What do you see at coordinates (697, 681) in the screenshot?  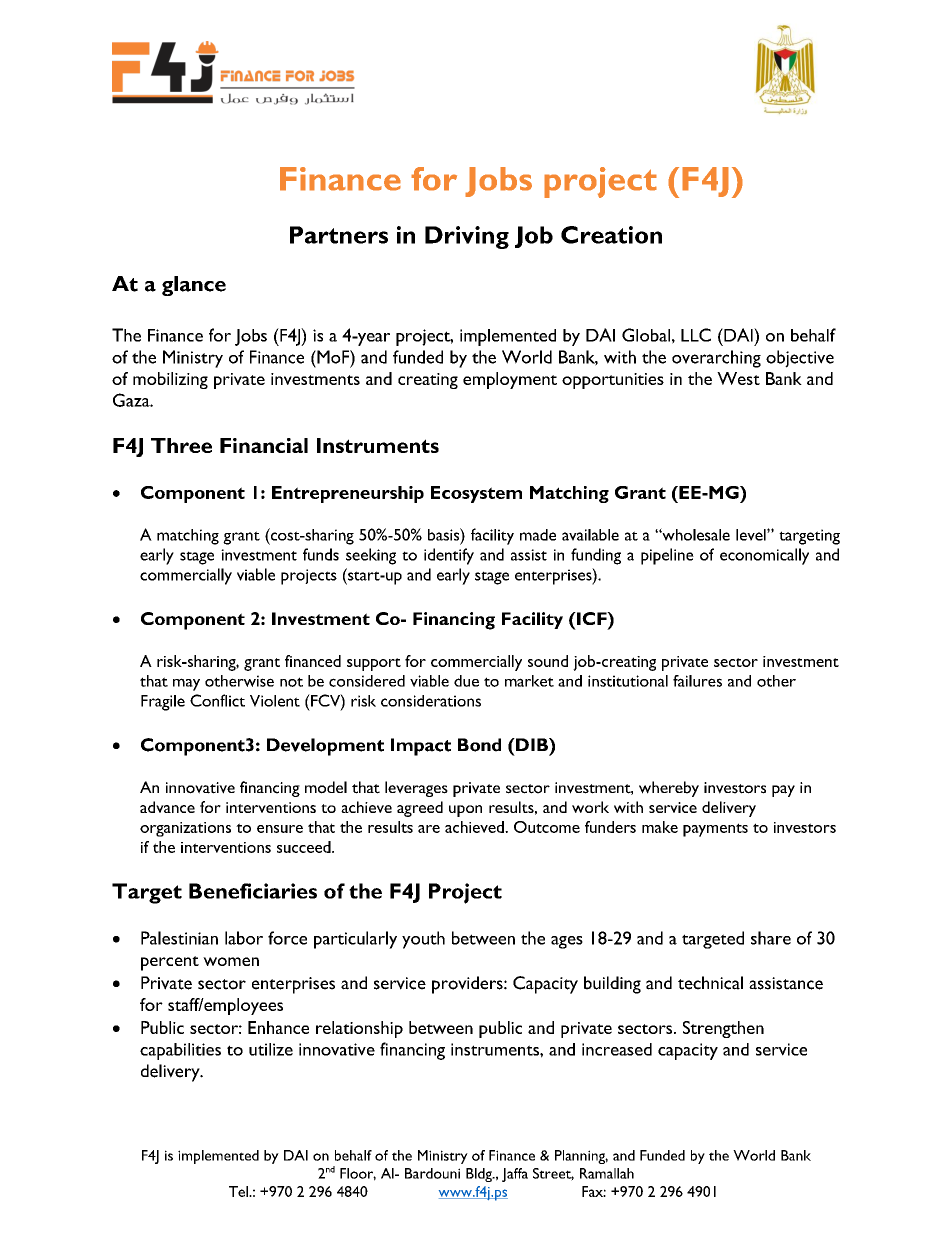 I see `failures` at bounding box center [697, 681].
